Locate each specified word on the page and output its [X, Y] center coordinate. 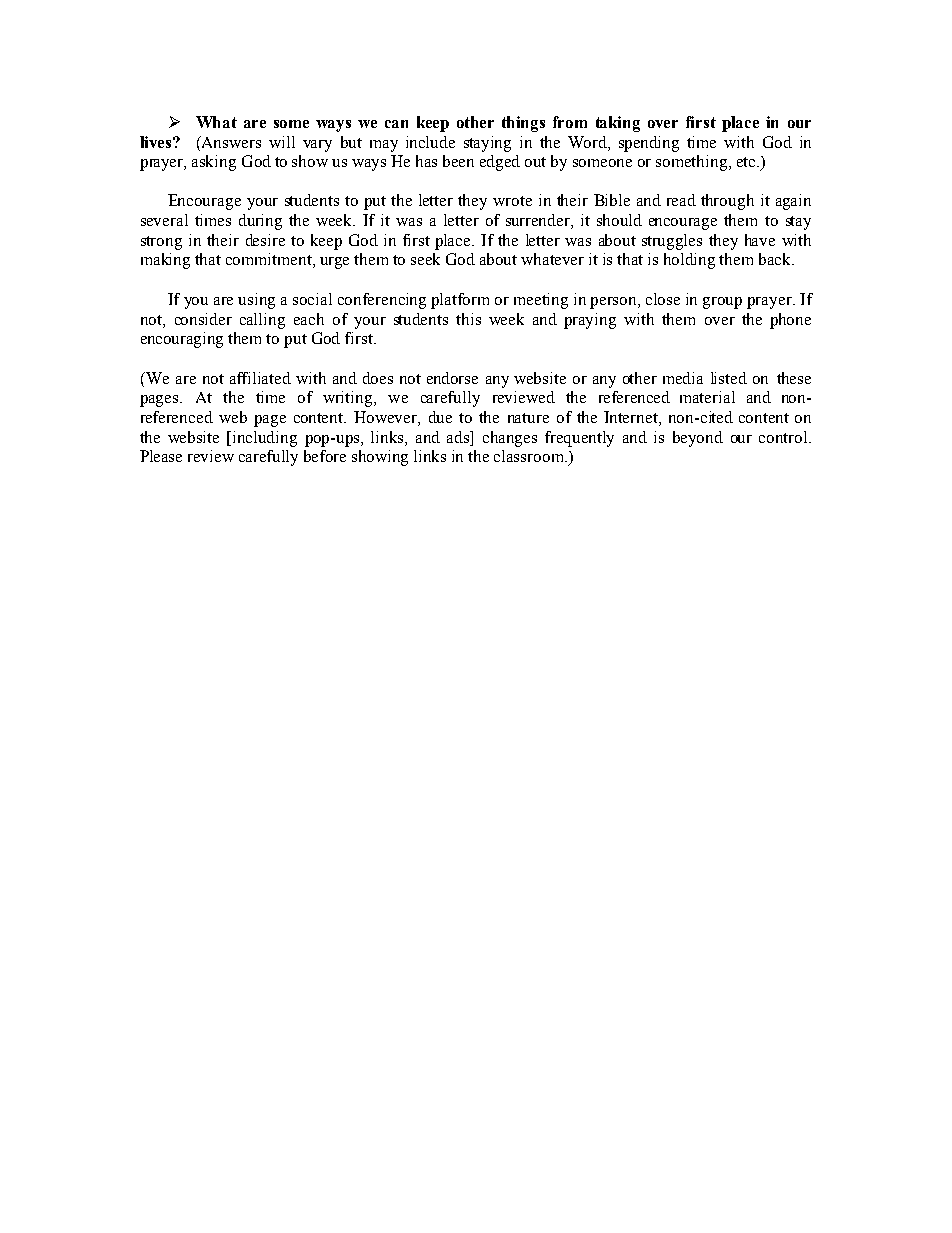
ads [459, 437]
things [523, 124]
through [727, 202]
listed [729, 378]
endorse [452, 378]
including [265, 439]
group [722, 303]
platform [460, 301]
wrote [512, 201]
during [260, 222]
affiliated [260, 378]
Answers [230, 142]
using [256, 301]
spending [649, 144]
